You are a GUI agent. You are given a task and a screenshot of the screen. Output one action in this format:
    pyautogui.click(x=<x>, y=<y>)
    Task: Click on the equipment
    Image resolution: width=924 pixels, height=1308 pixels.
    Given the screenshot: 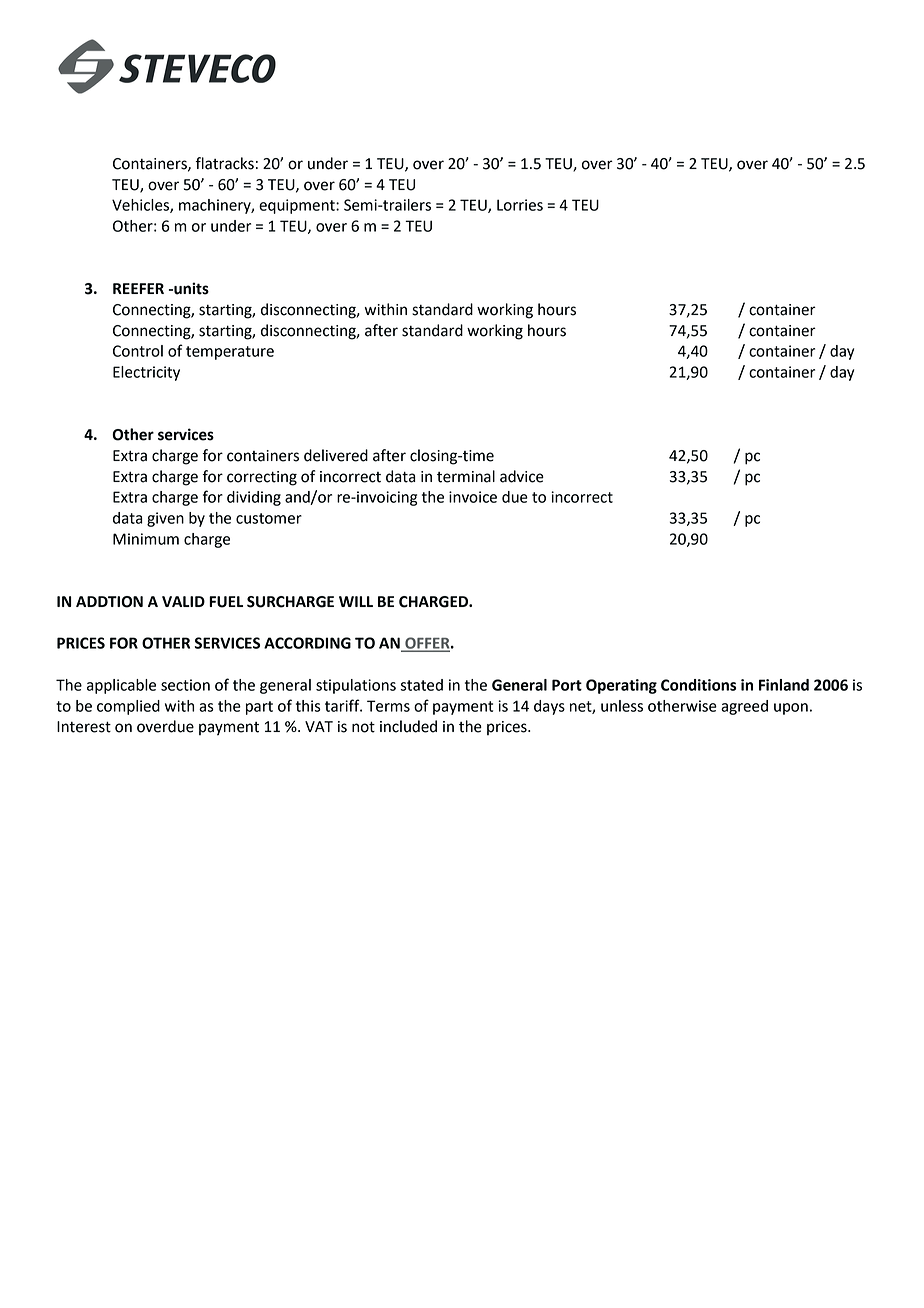 What is the action you would take?
    pyautogui.click(x=298, y=206)
